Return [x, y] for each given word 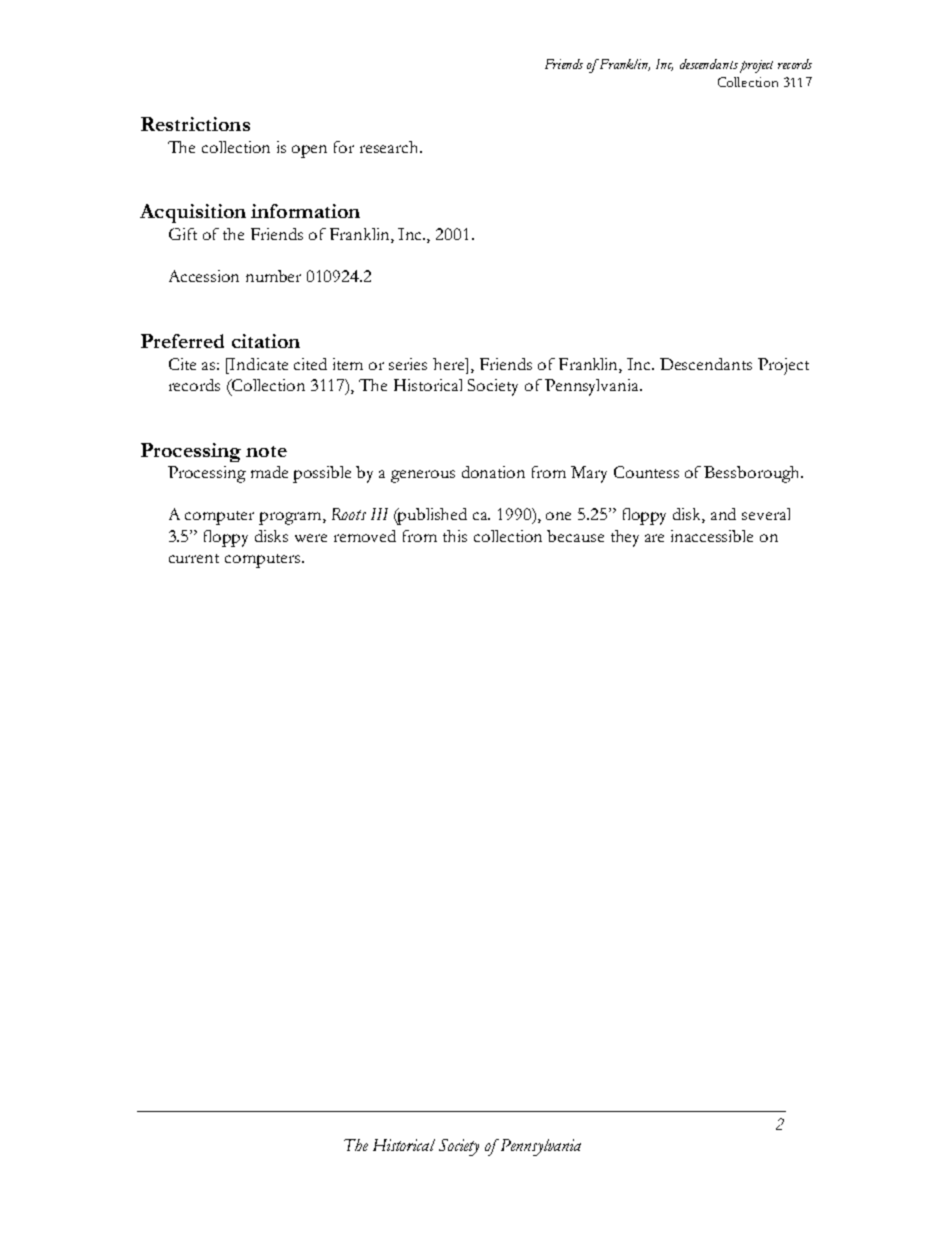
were [311, 538]
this [455, 536]
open [309, 151]
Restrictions [195, 124]
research [391, 147]
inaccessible [712, 536]
